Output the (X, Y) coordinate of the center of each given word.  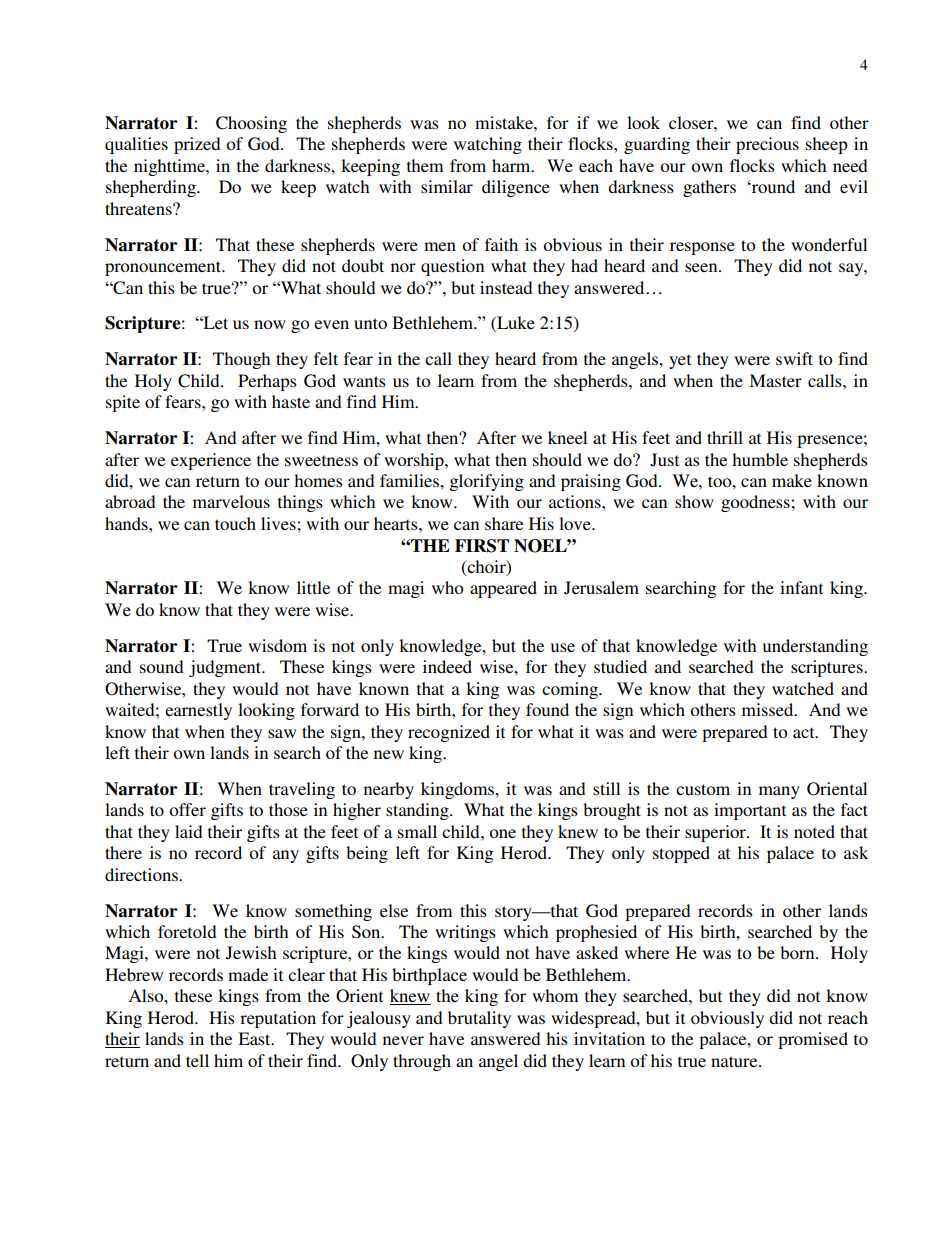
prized (197, 145)
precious (767, 145)
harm (512, 165)
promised (813, 1040)
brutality (479, 1019)
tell (197, 1060)
